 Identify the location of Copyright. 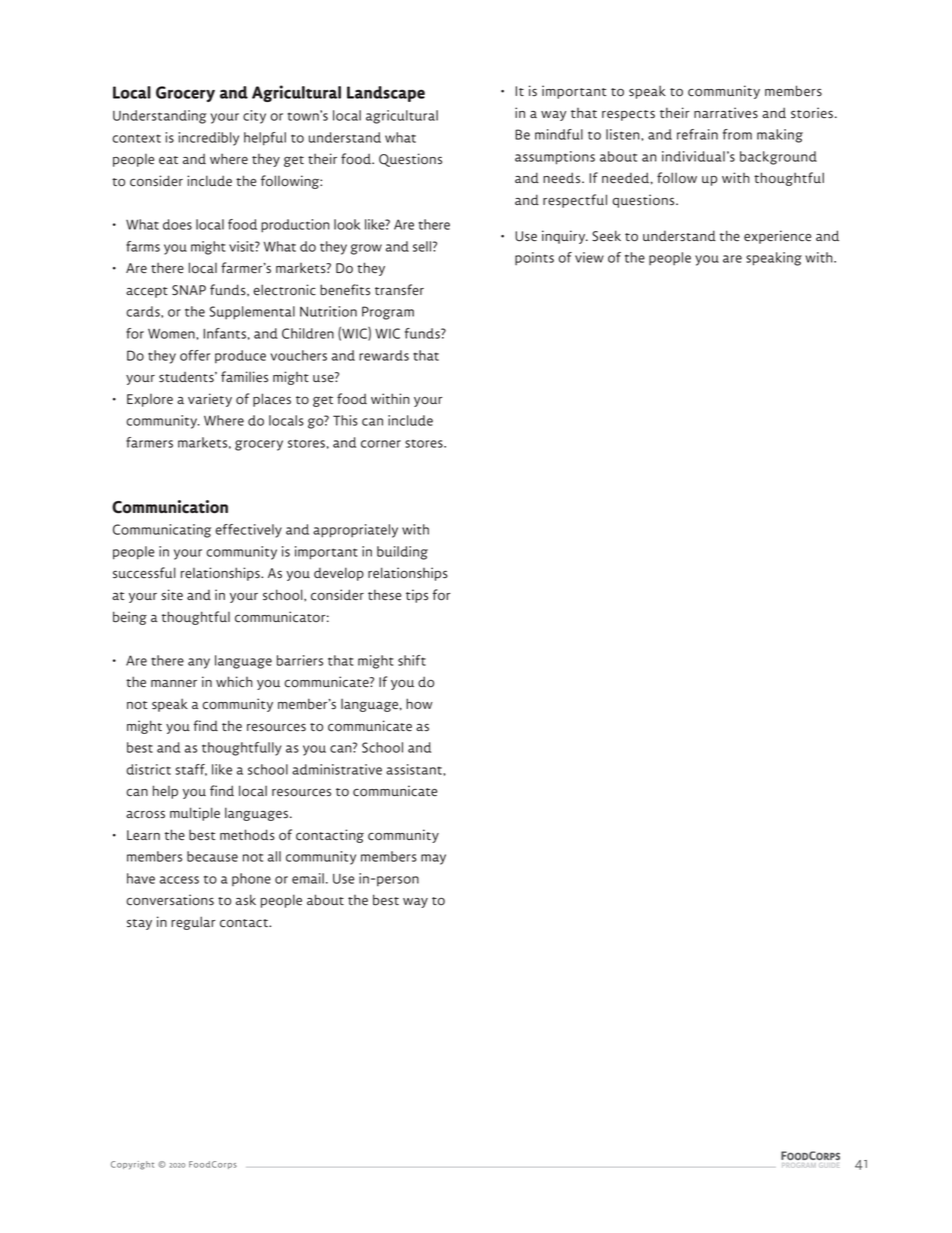
(132, 1165).
